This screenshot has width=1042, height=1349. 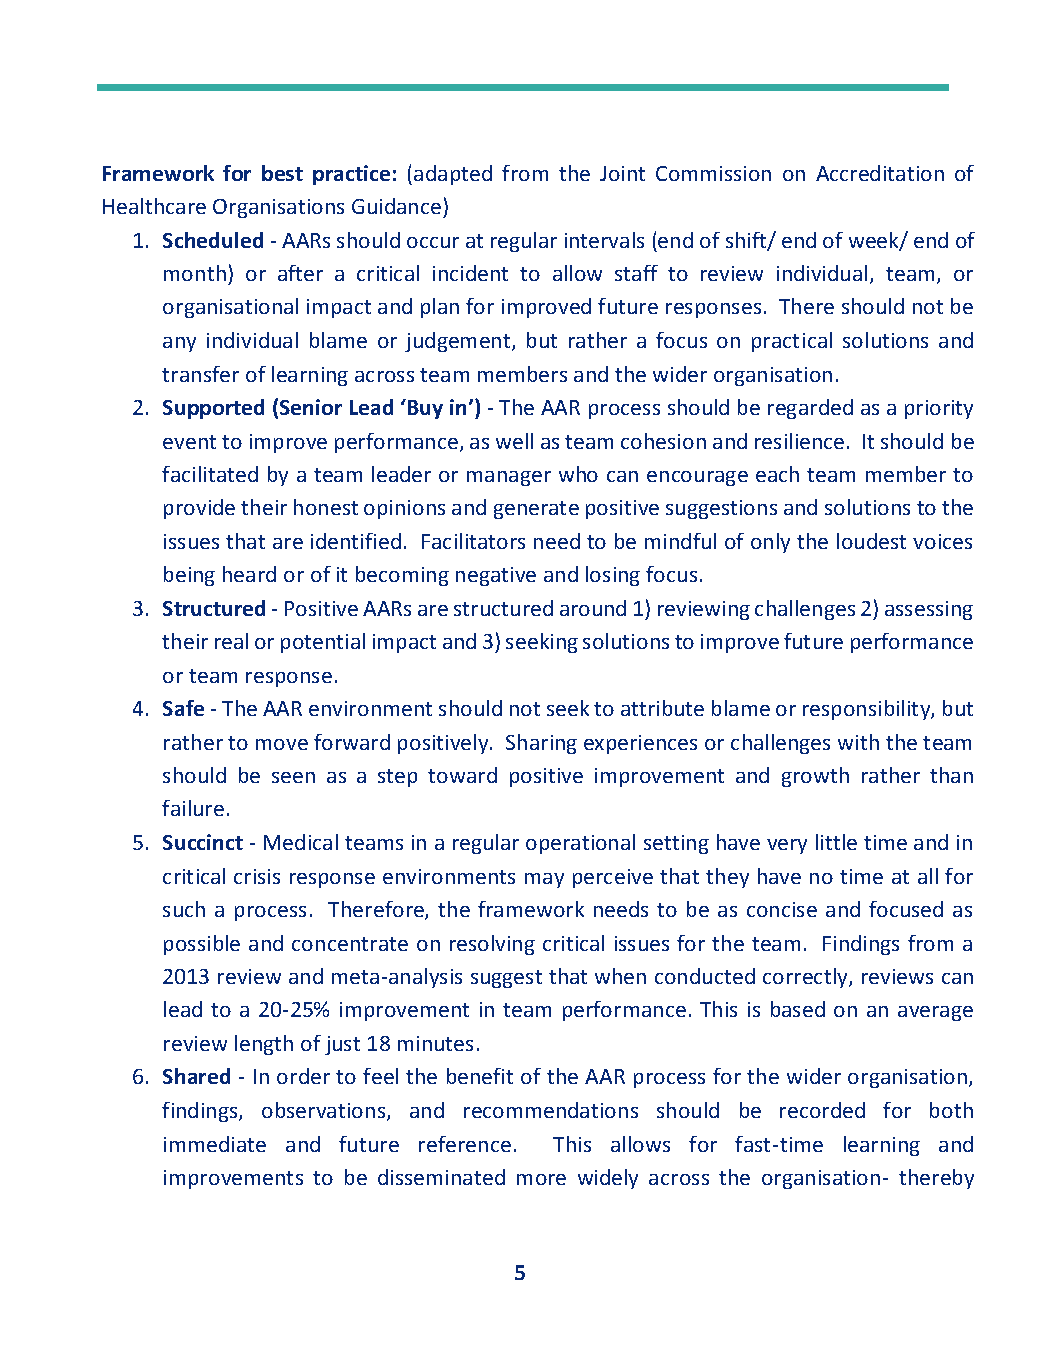 What do you see at coordinates (203, 842) in the screenshot?
I see `Succinct` at bounding box center [203, 842].
